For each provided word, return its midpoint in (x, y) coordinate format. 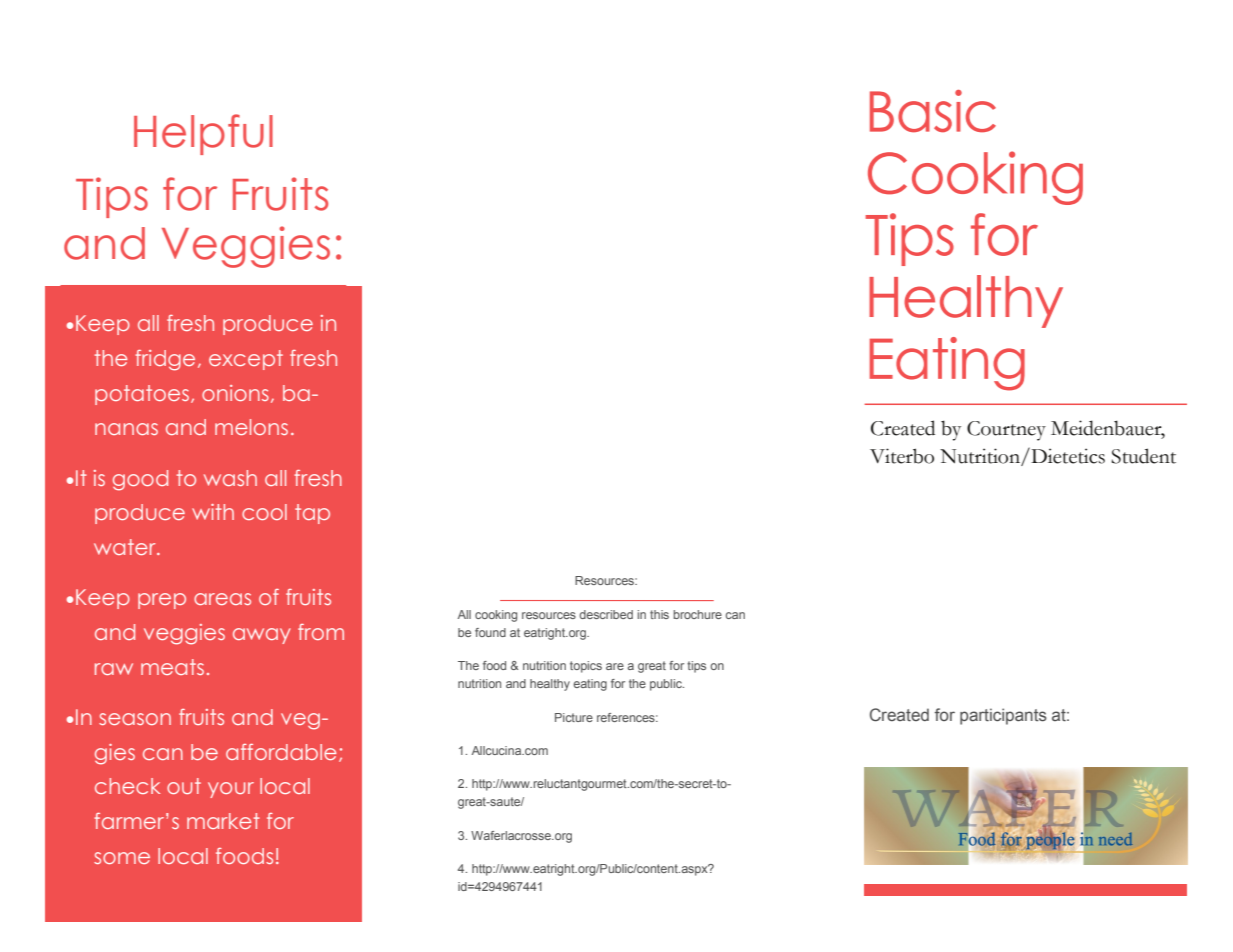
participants (1003, 716)
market (223, 821)
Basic (933, 111)
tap (312, 514)
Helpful (203, 134)
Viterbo (902, 456)
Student (1143, 456)
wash (230, 478)
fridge (165, 360)
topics (586, 667)
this (659, 614)
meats (172, 667)
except (246, 360)
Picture (574, 717)
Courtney (1006, 431)
